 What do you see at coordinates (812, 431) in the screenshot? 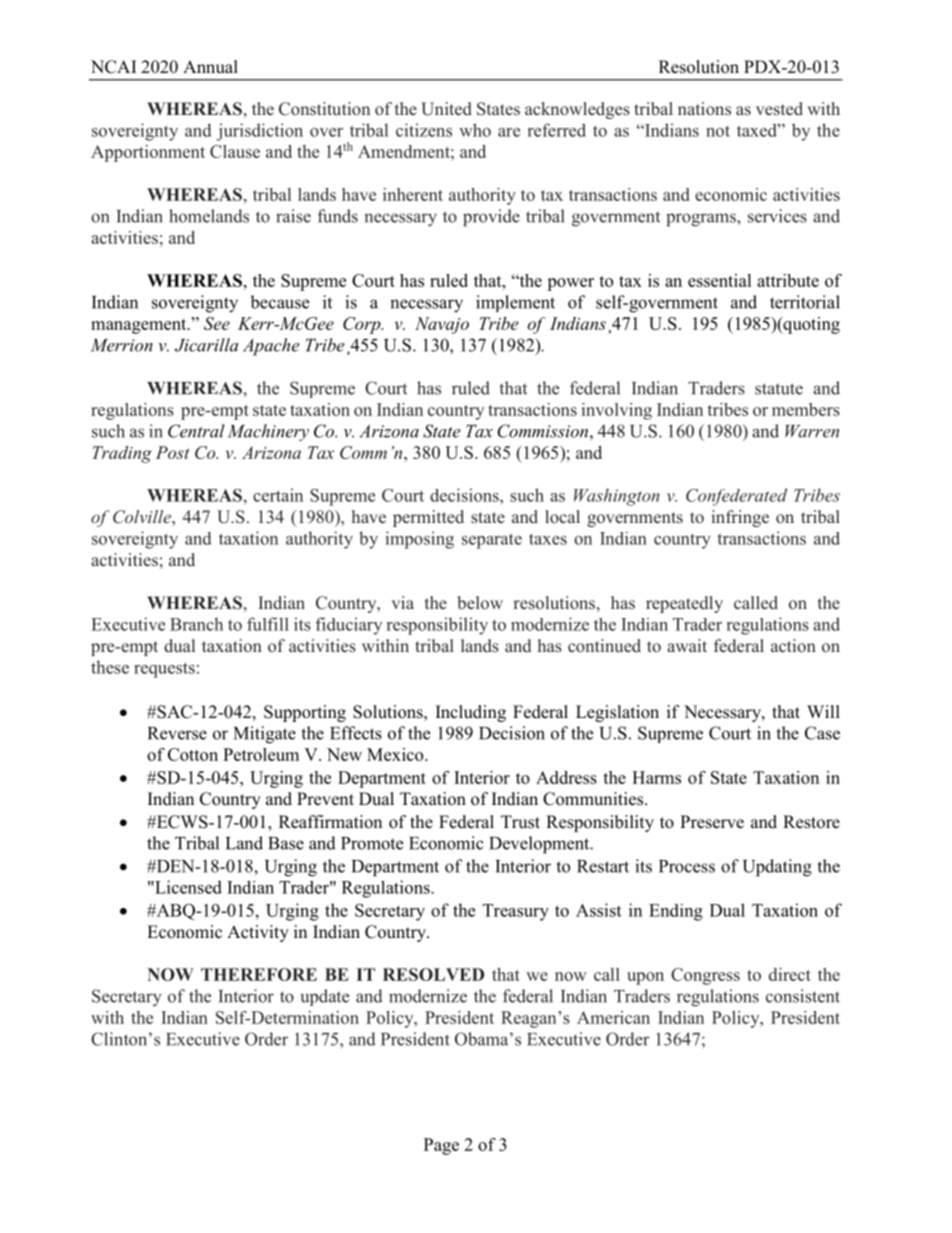
I see `Warren` at bounding box center [812, 431].
